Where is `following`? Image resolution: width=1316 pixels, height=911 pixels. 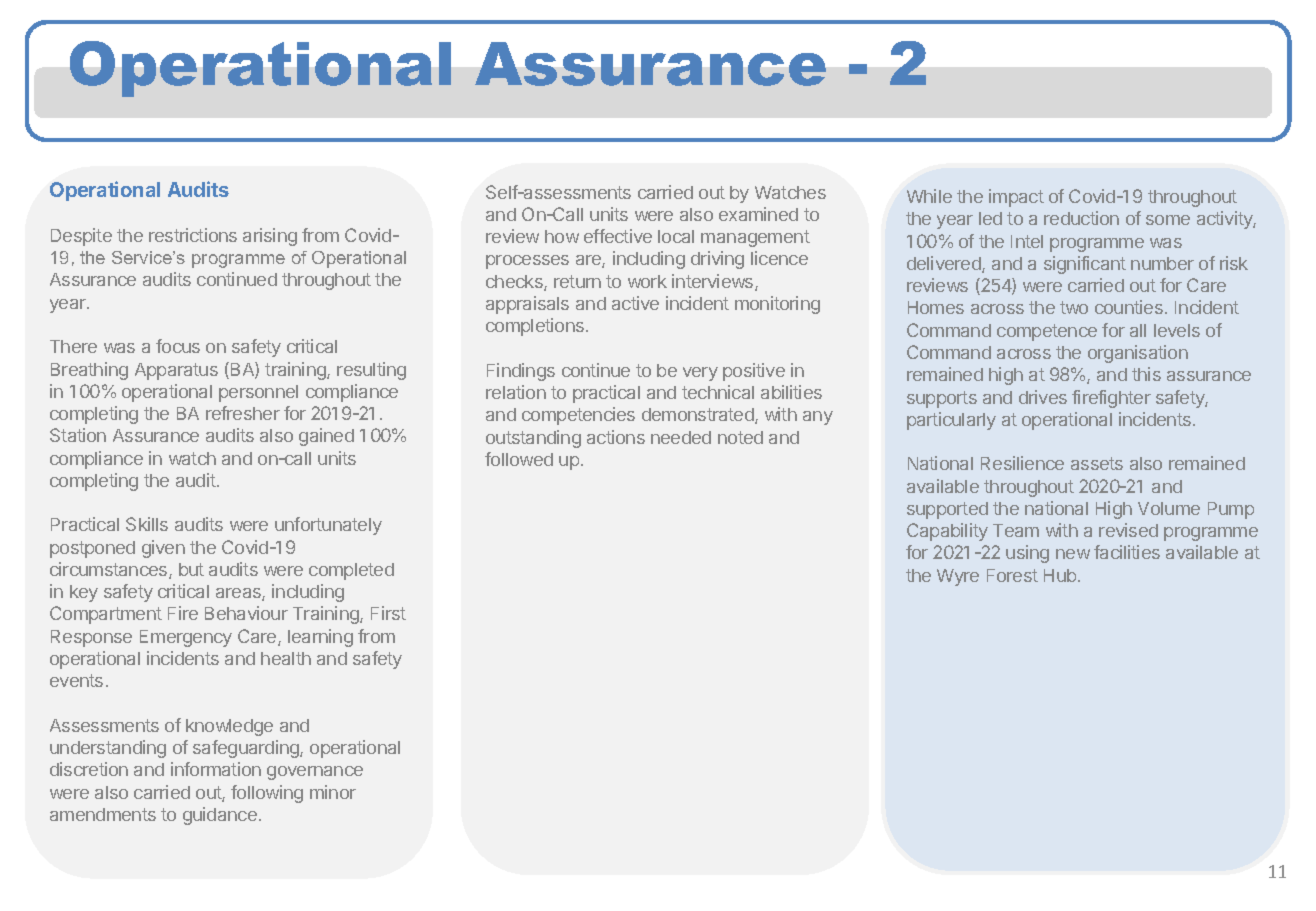 following is located at coordinates (267, 794).
